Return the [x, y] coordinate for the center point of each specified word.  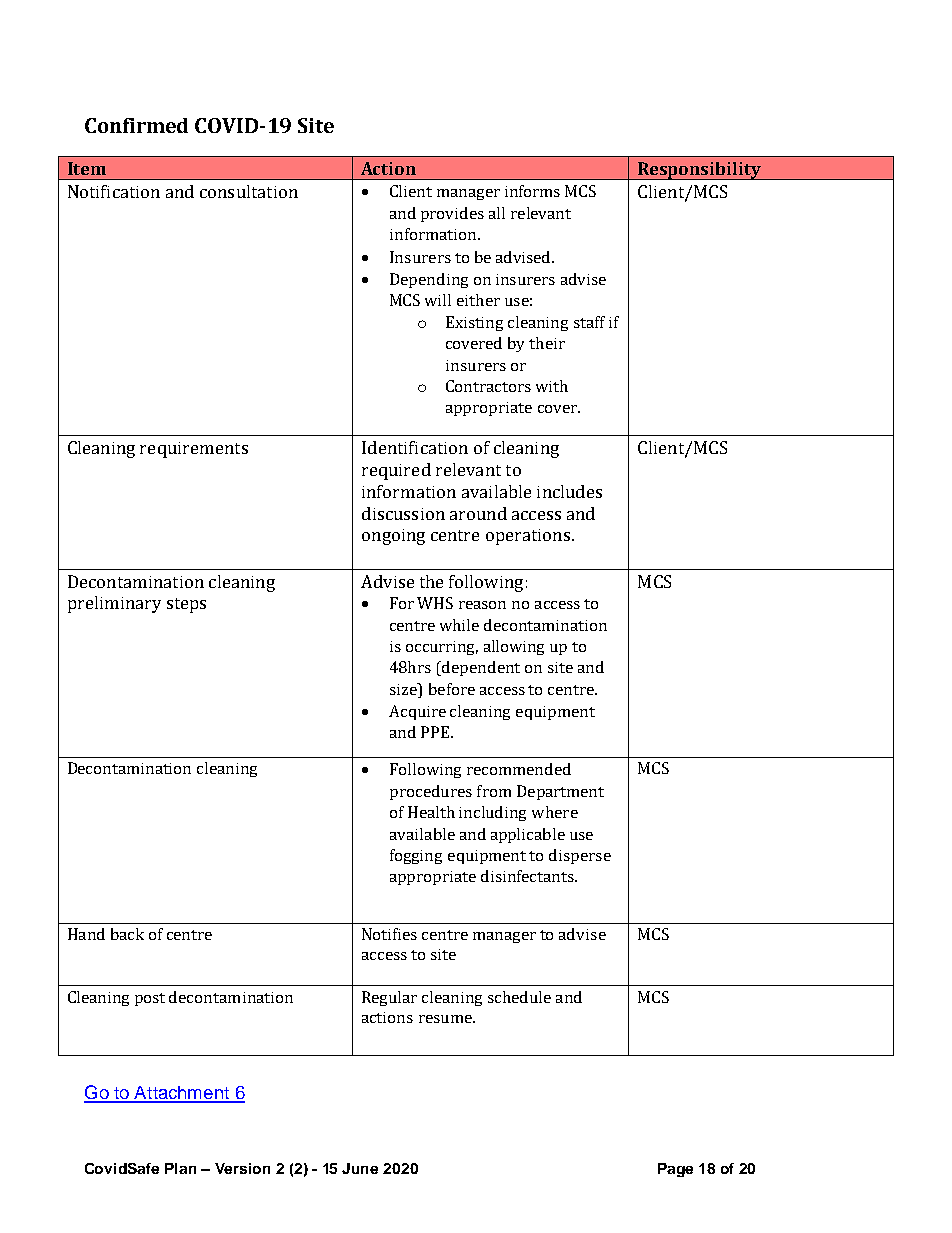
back [127, 934]
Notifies [389, 934]
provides [452, 214]
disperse [580, 856]
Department [560, 792]
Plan [180, 1168]
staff [589, 322]
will [438, 300]
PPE [435, 732]
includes [569, 491]
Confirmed [136, 125]
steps [186, 605]
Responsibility [699, 171]
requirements [194, 450]
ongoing [393, 537]
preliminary [114, 604]
